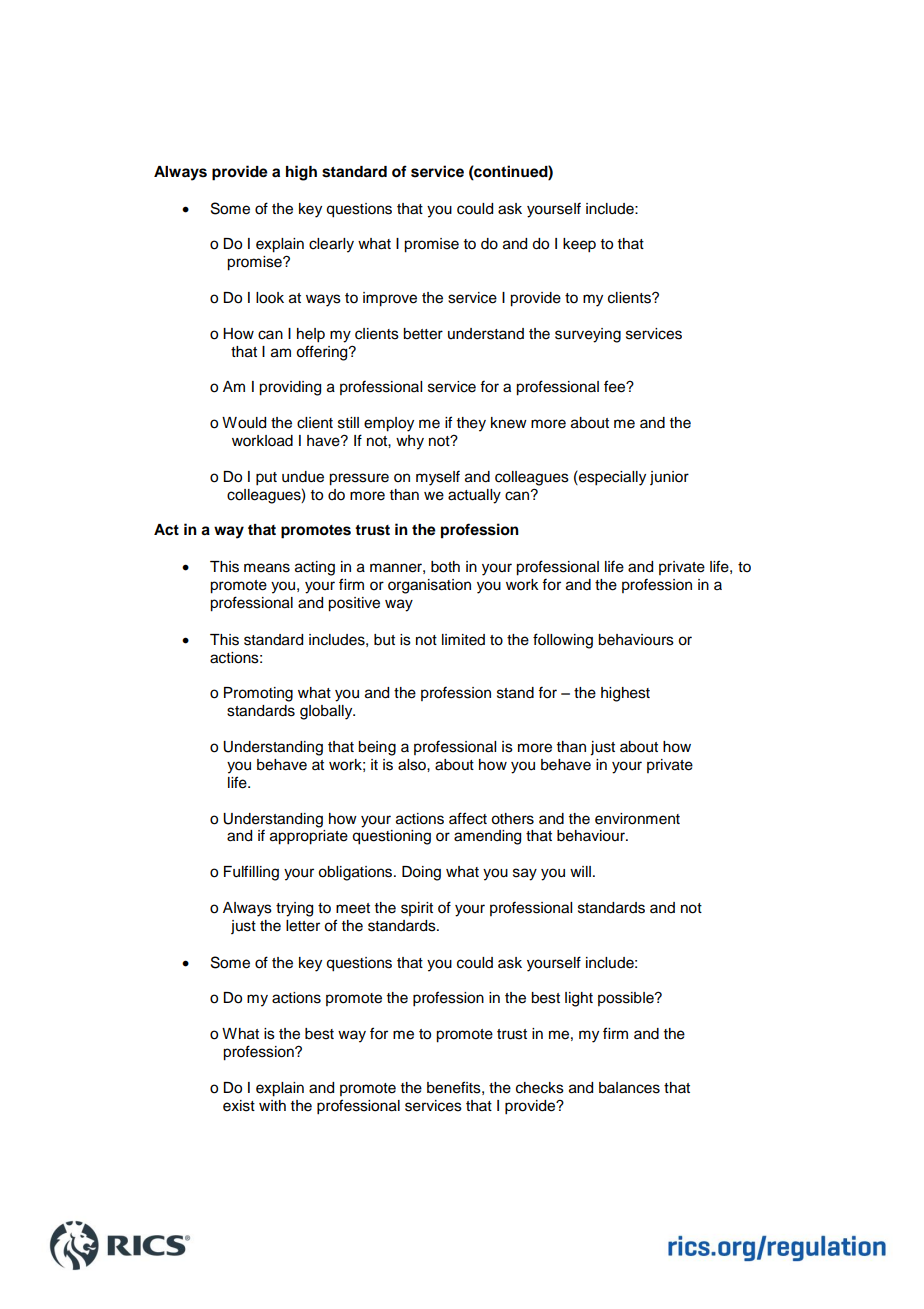 Image resolution: width=924 pixels, height=1309 pixels. Describe the element at coordinates (423, 334) in the page. I see `better` at that location.
